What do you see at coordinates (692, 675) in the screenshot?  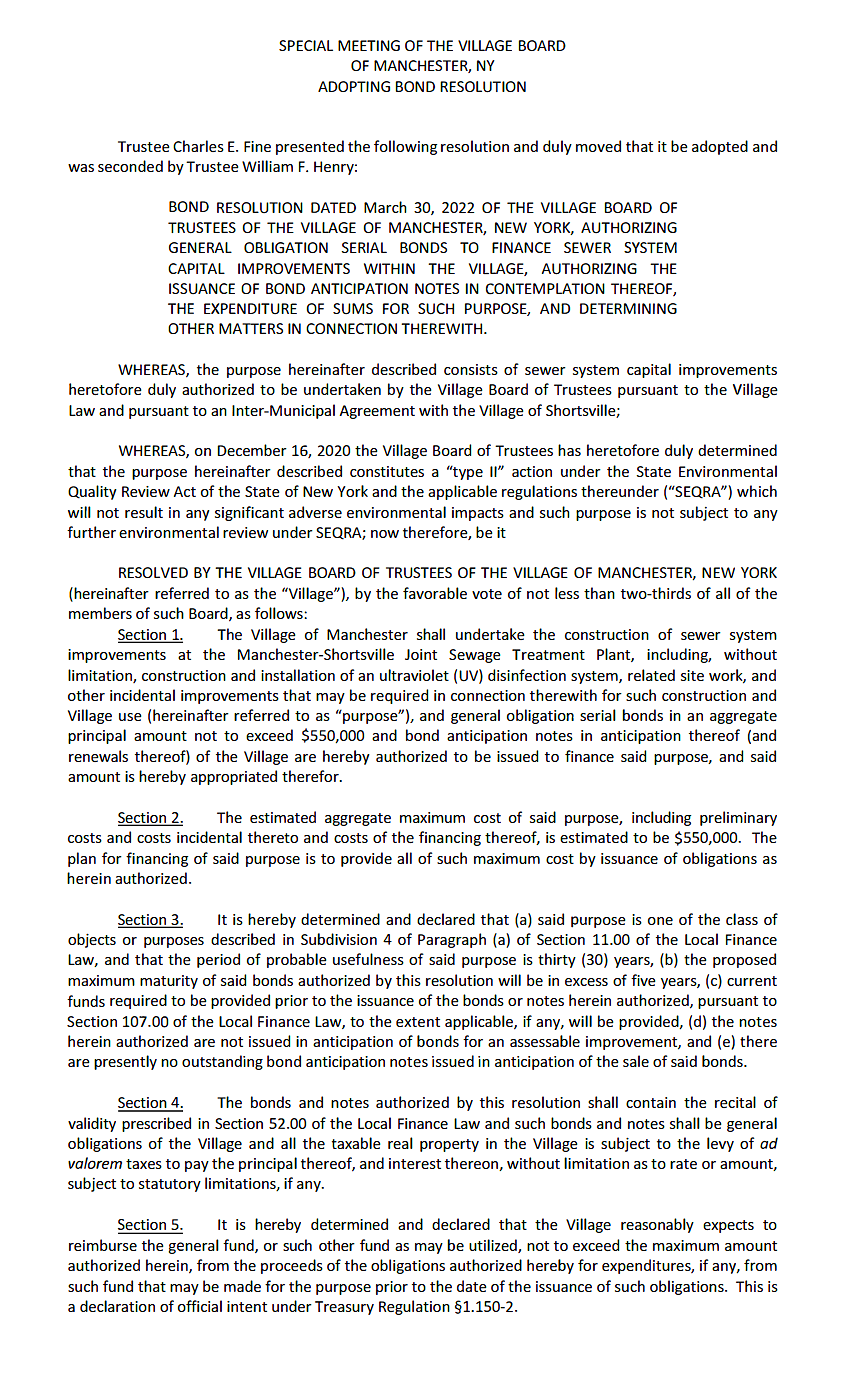 I see `site` at bounding box center [692, 675].
